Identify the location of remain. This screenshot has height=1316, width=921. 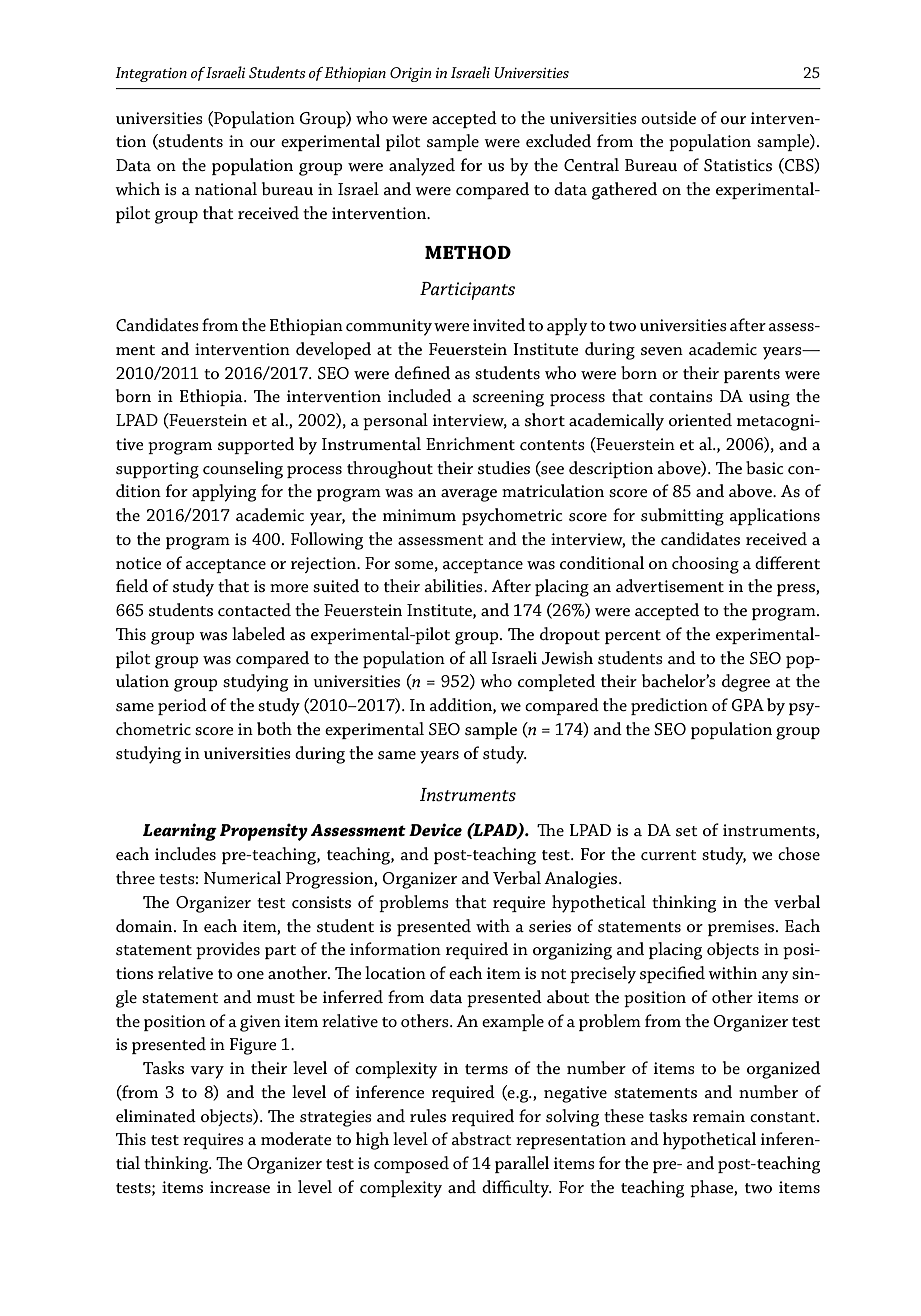
(719, 1116).
